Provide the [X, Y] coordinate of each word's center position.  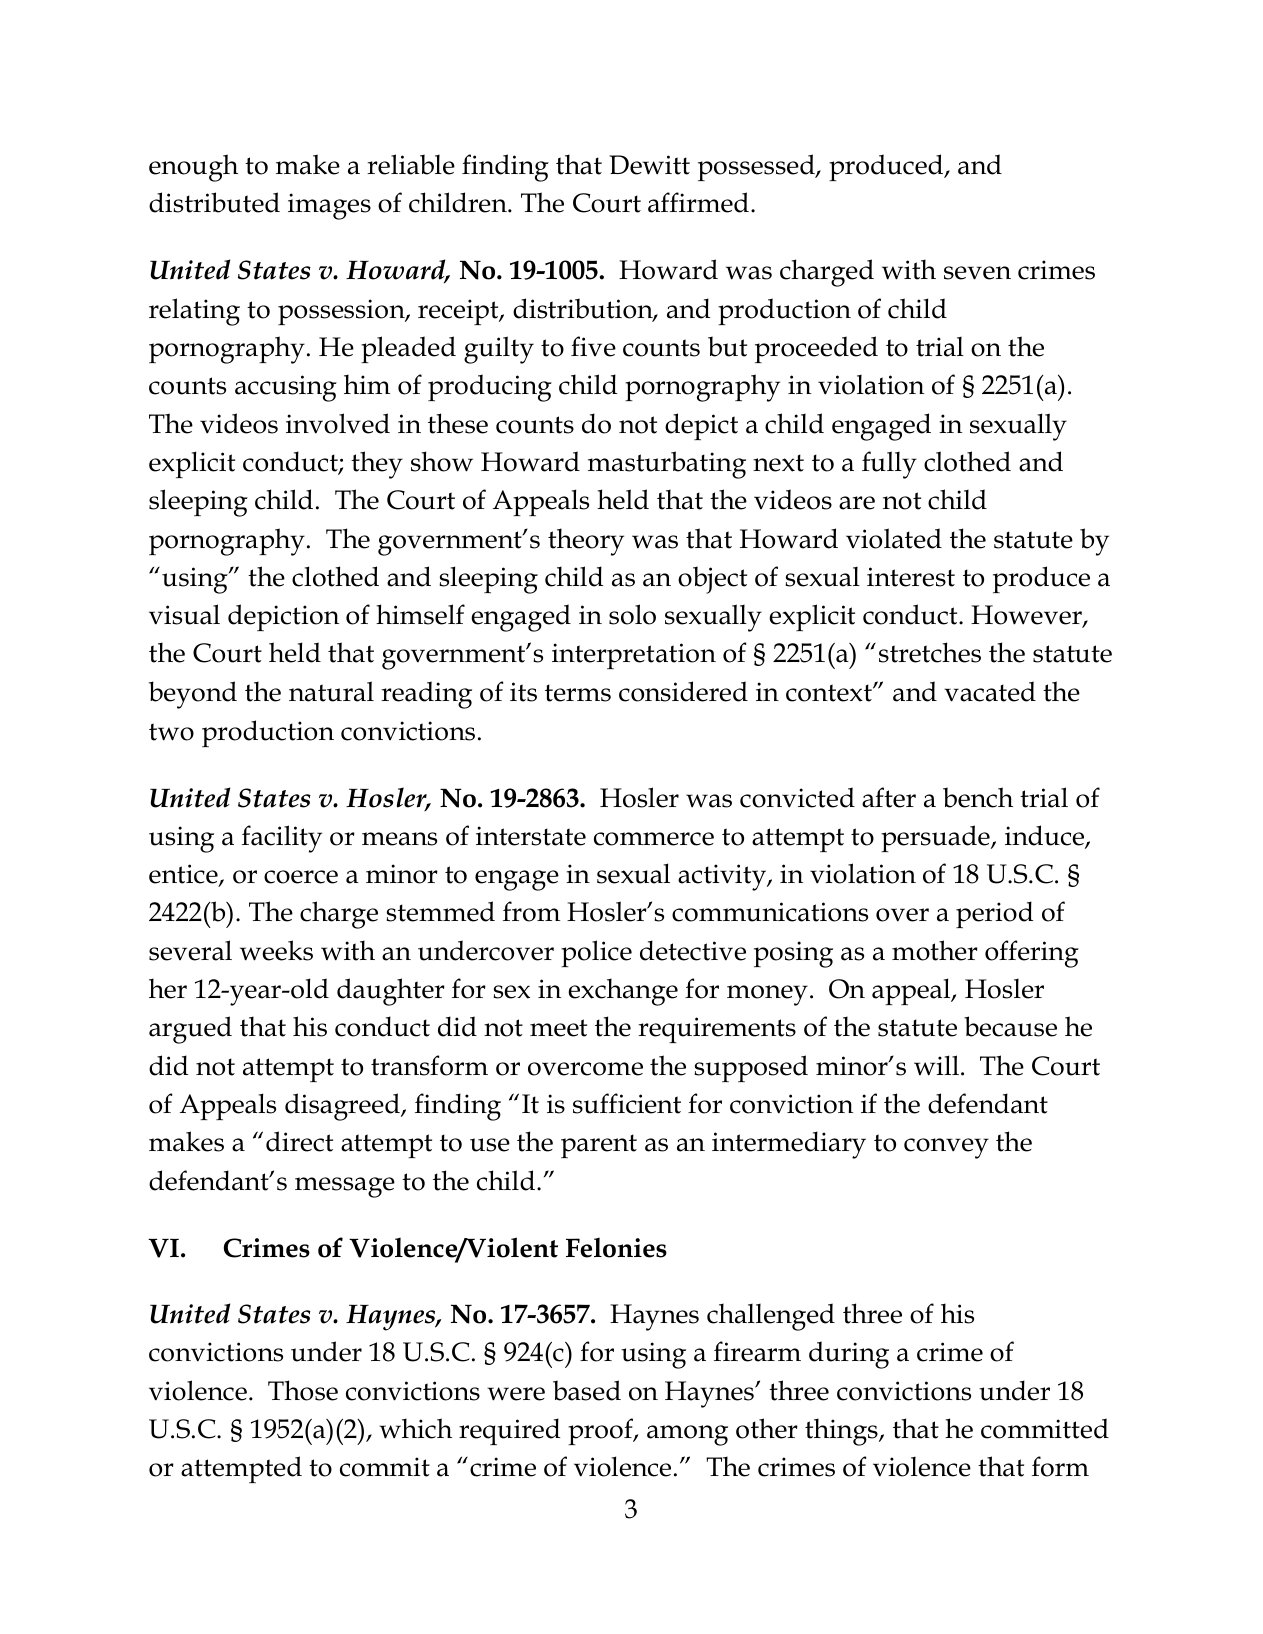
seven [977, 273]
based [587, 1390]
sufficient [627, 1103]
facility [282, 839]
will [938, 1065]
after [889, 797]
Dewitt [649, 165]
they [377, 465]
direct [299, 1141]
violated [894, 538]
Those [303, 1390]
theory [586, 542]
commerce [654, 839]
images [329, 206]
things [842, 1432]
